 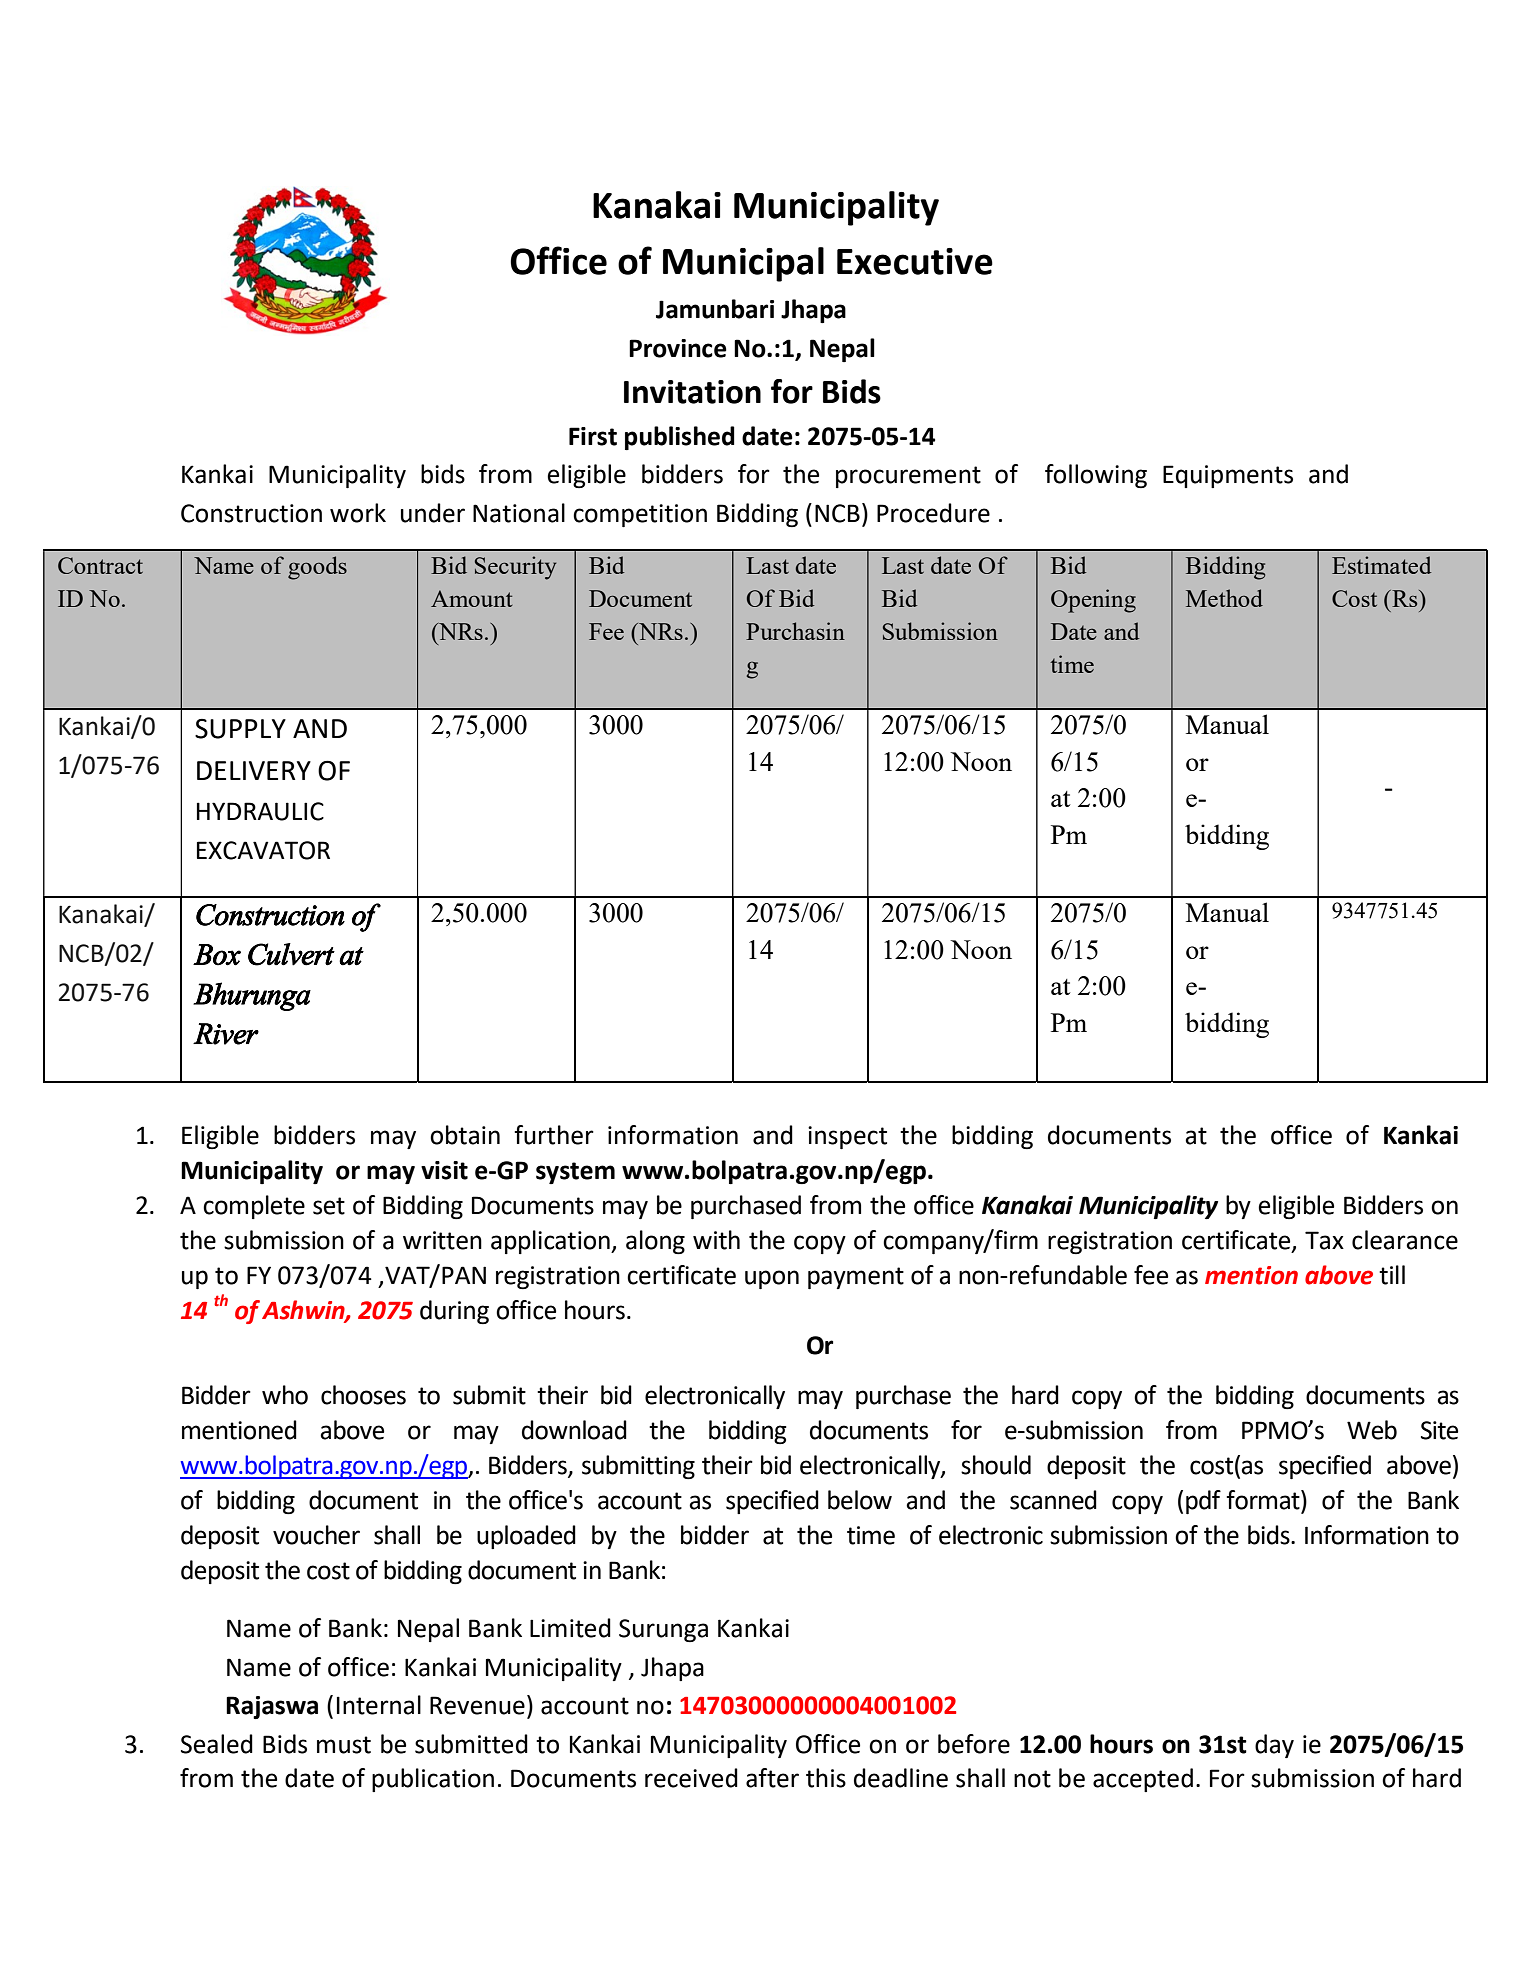 What do you see at coordinates (847, 1137) in the page?
I see `inspect` at bounding box center [847, 1137].
